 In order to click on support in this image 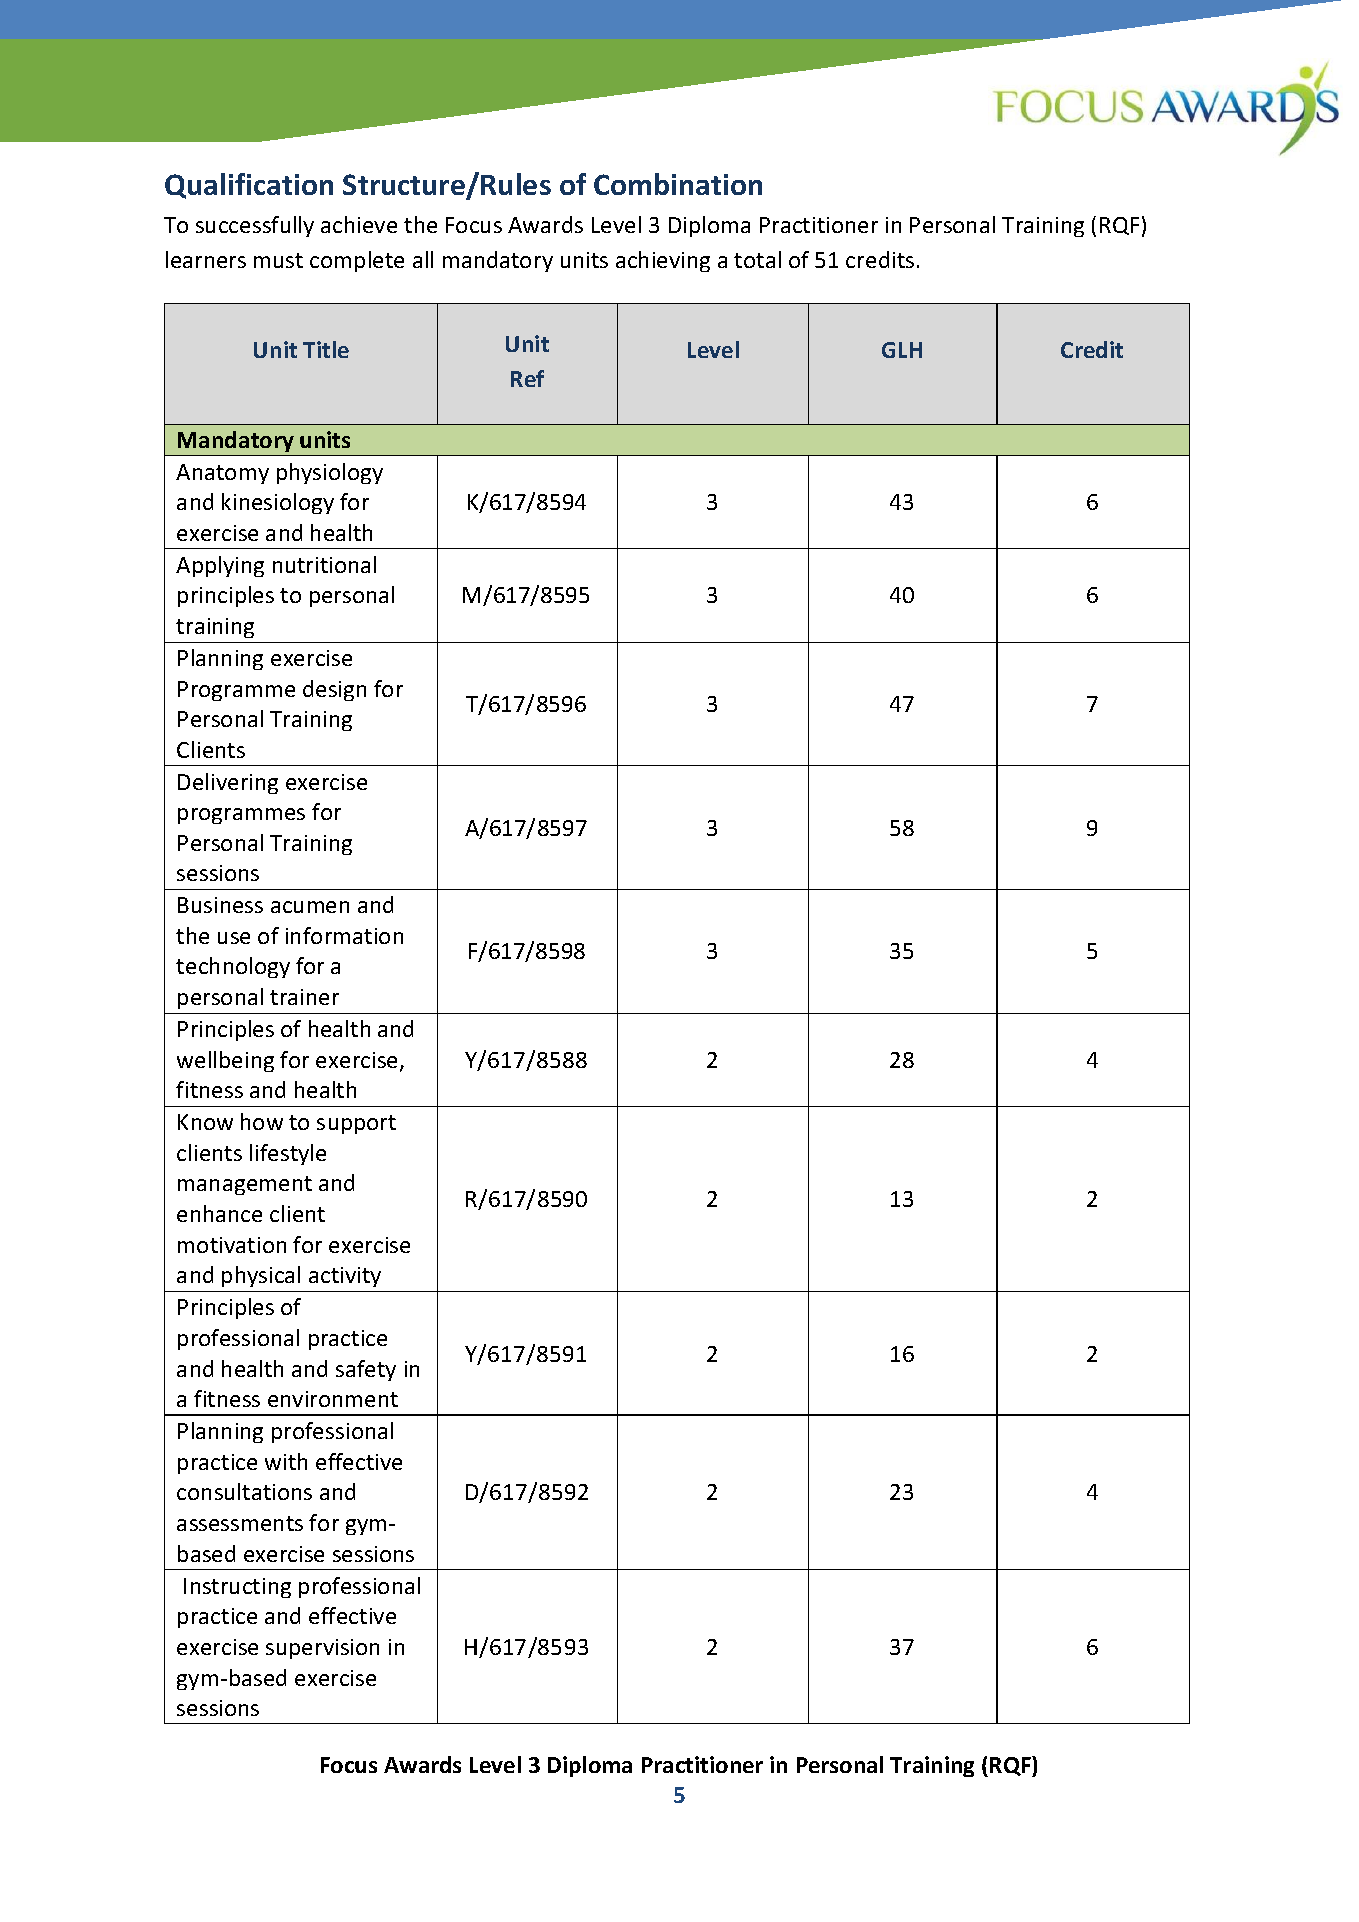, I will do `click(356, 1124)`.
